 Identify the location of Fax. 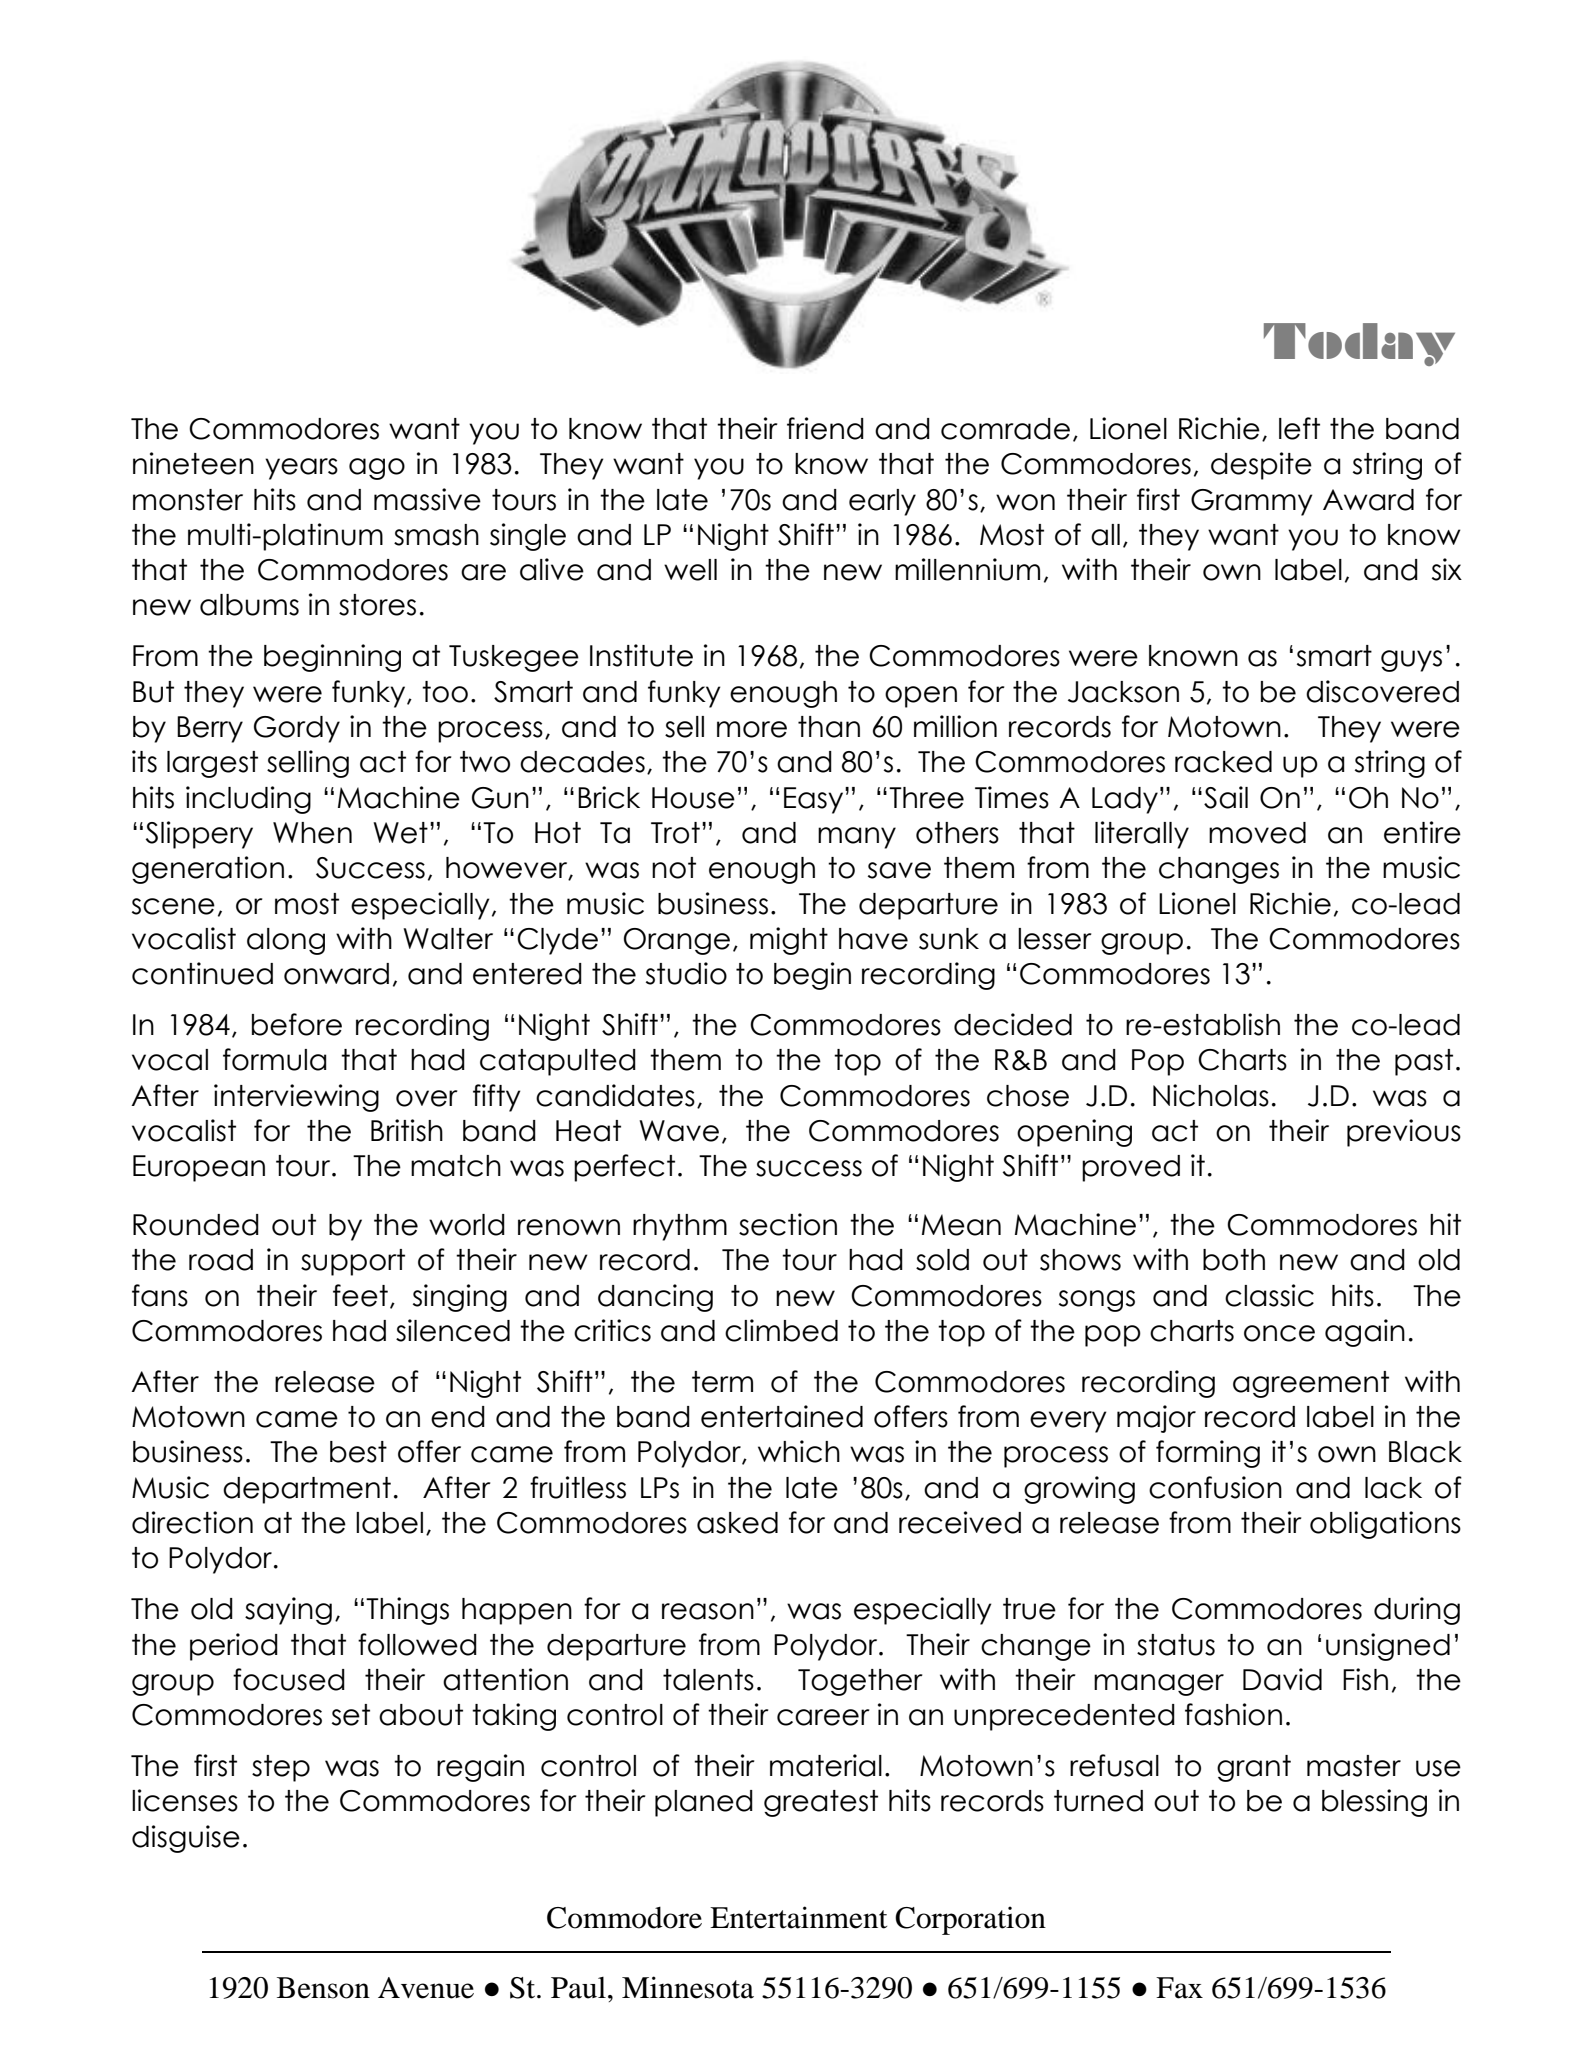
(1179, 1988).
